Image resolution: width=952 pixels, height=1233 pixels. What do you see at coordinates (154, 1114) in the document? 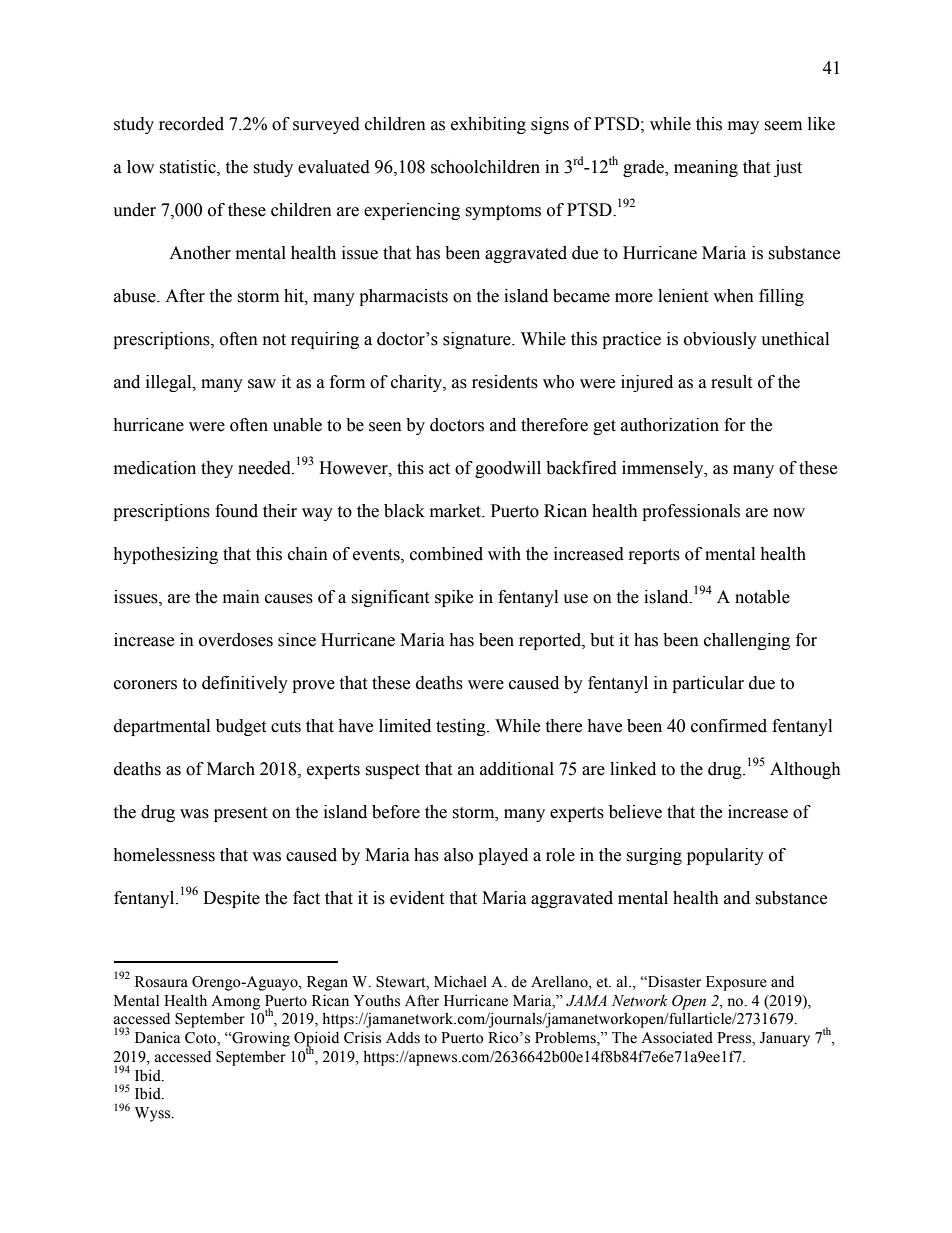
I see `Wyss` at bounding box center [154, 1114].
